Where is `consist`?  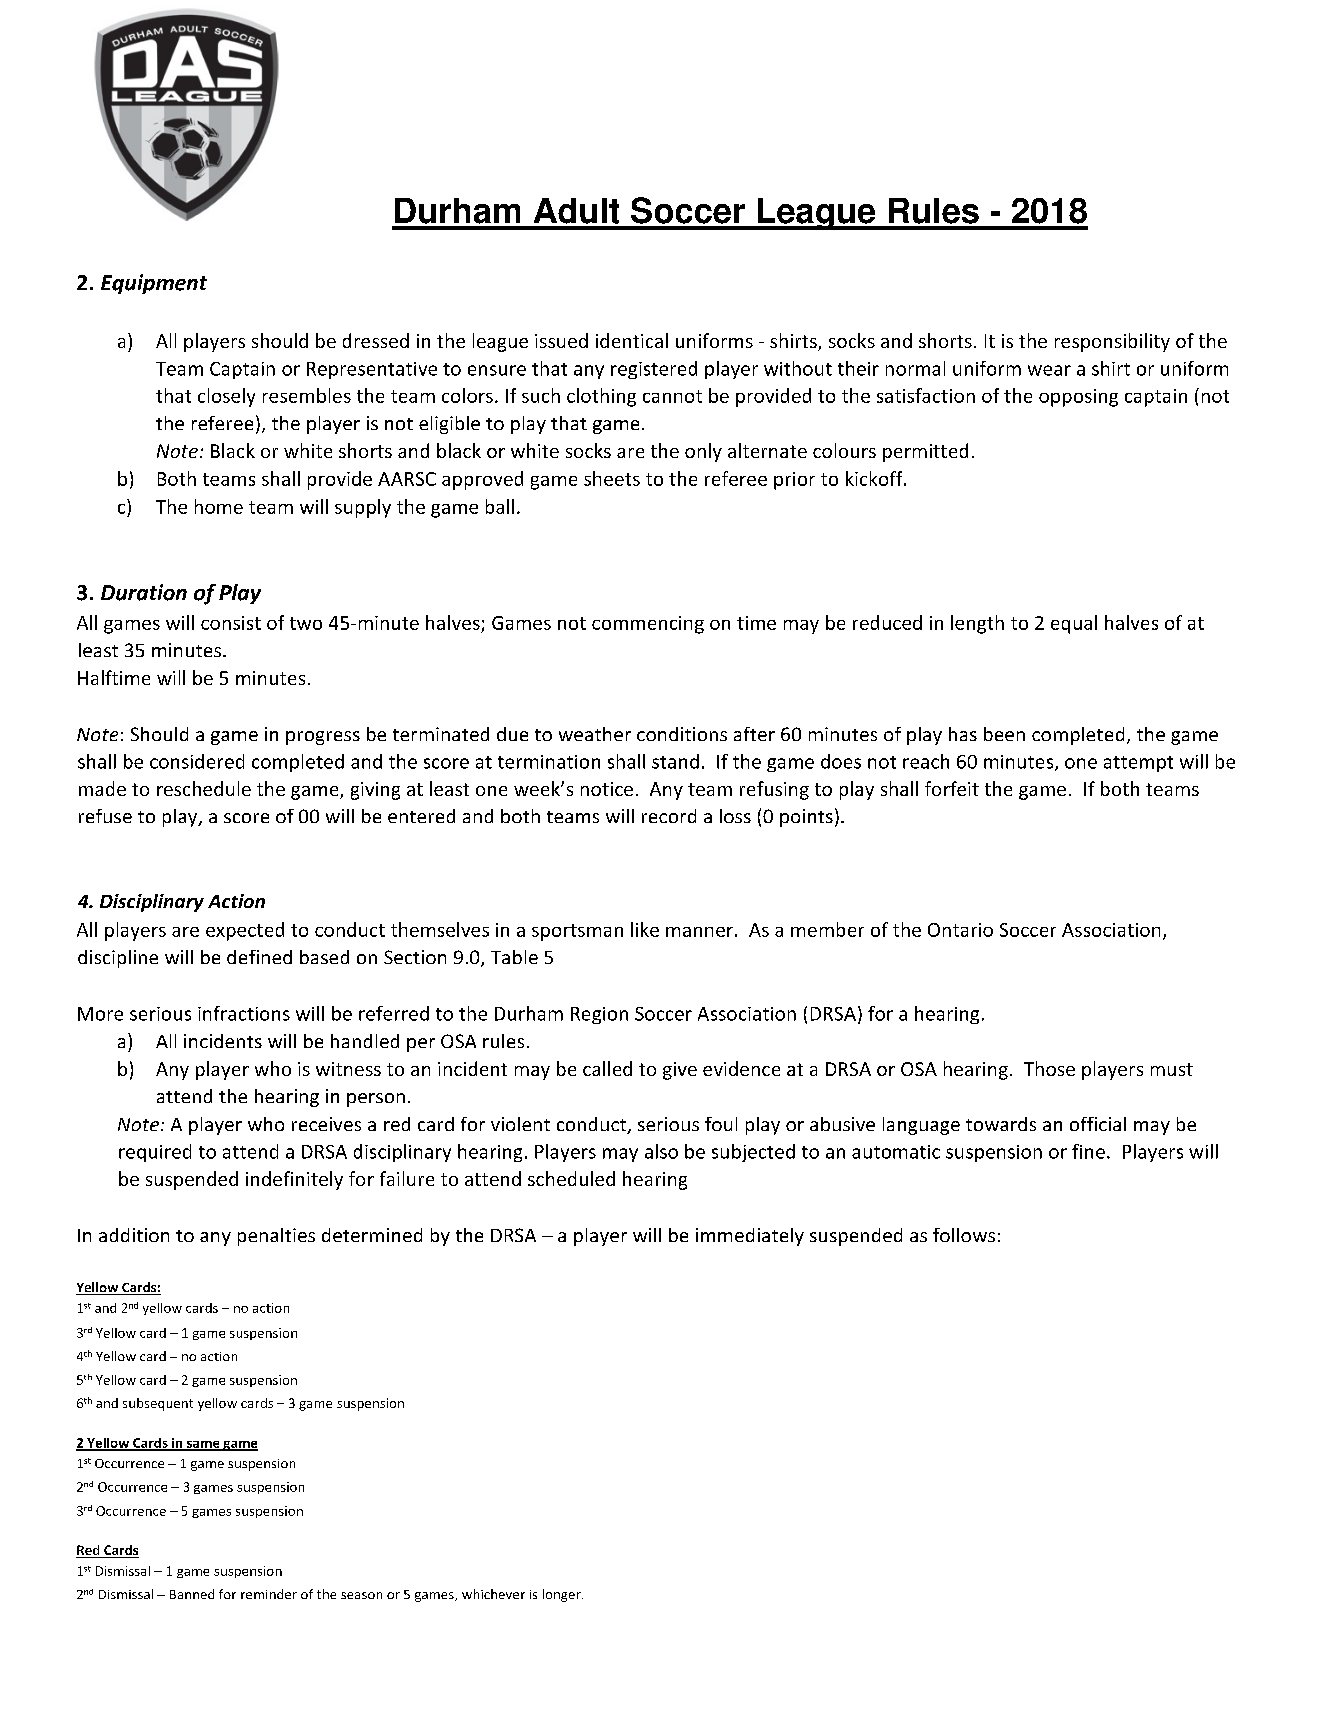 consist is located at coordinates (231, 623).
